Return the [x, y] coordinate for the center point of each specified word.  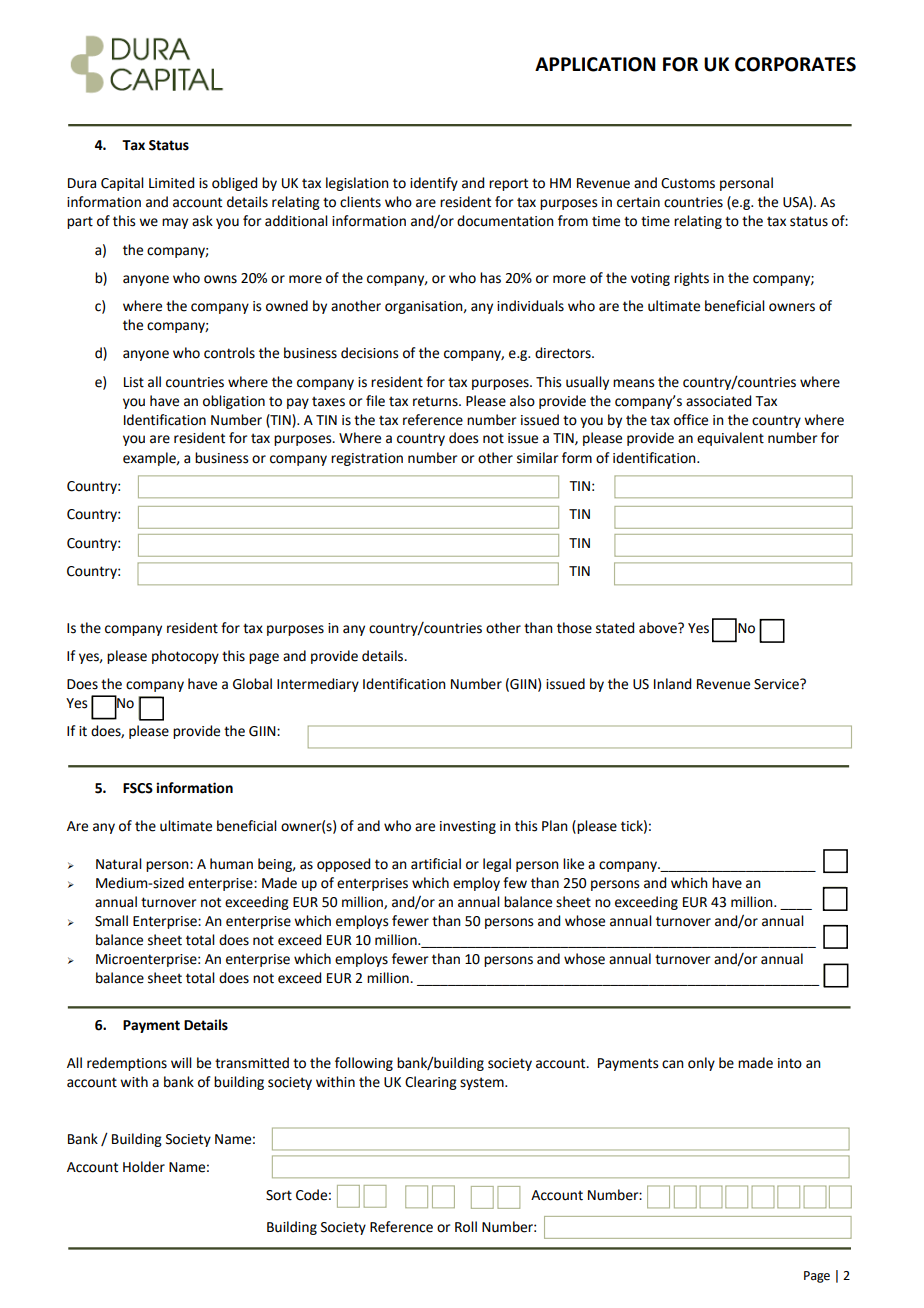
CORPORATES [795, 64]
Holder [144, 1167]
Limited [171, 183]
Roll [466, 1227]
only [701, 1064]
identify [434, 184]
